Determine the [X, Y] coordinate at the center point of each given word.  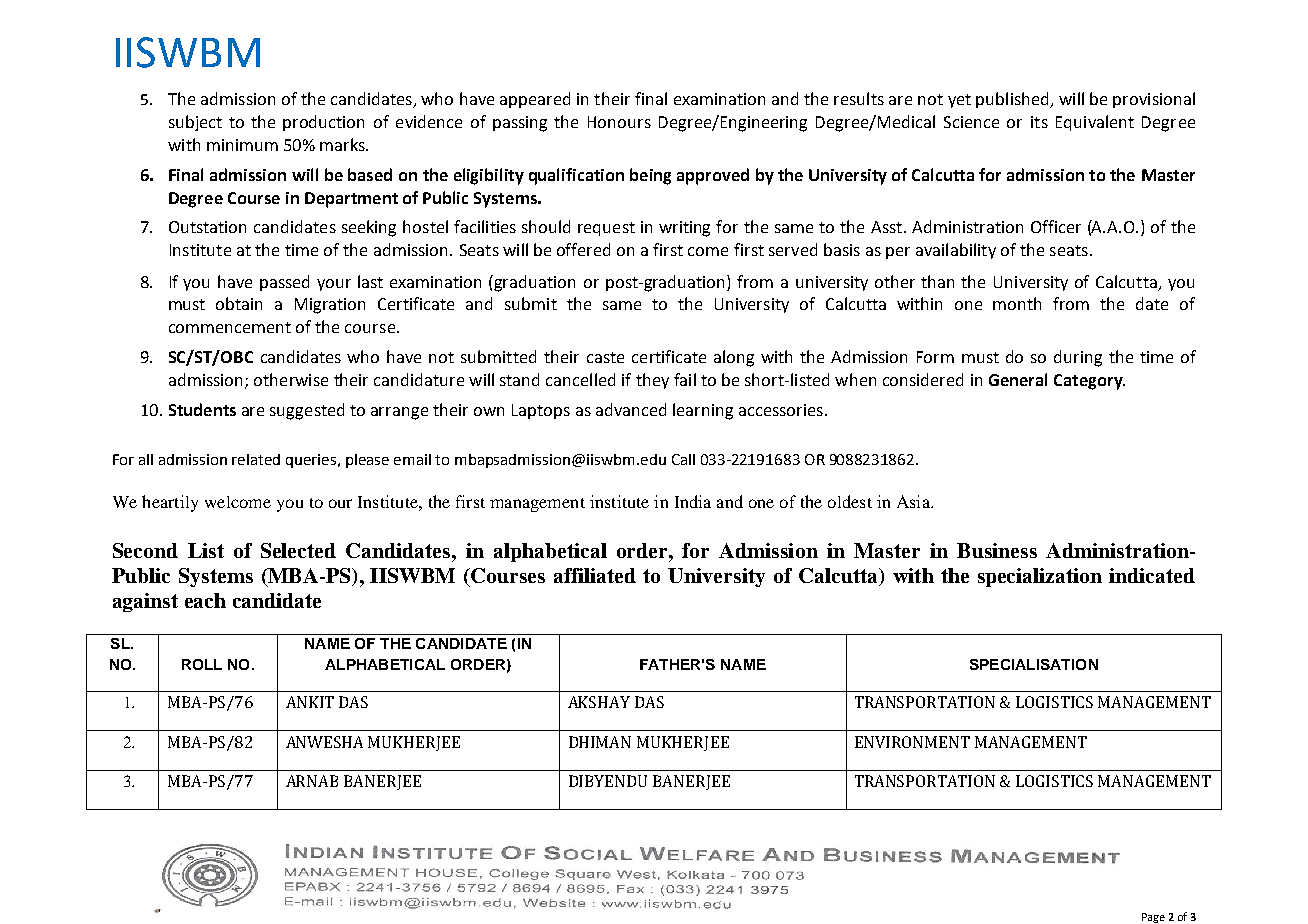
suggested [307, 411]
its [1039, 122]
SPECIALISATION [1034, 664]
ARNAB [312, 781]
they [652, 381]
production [323, 123]
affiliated [595, 575]
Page [1153, 918]
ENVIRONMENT [912, 742]
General [1018, 379]
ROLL [202, 664]
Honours [619, 122]
